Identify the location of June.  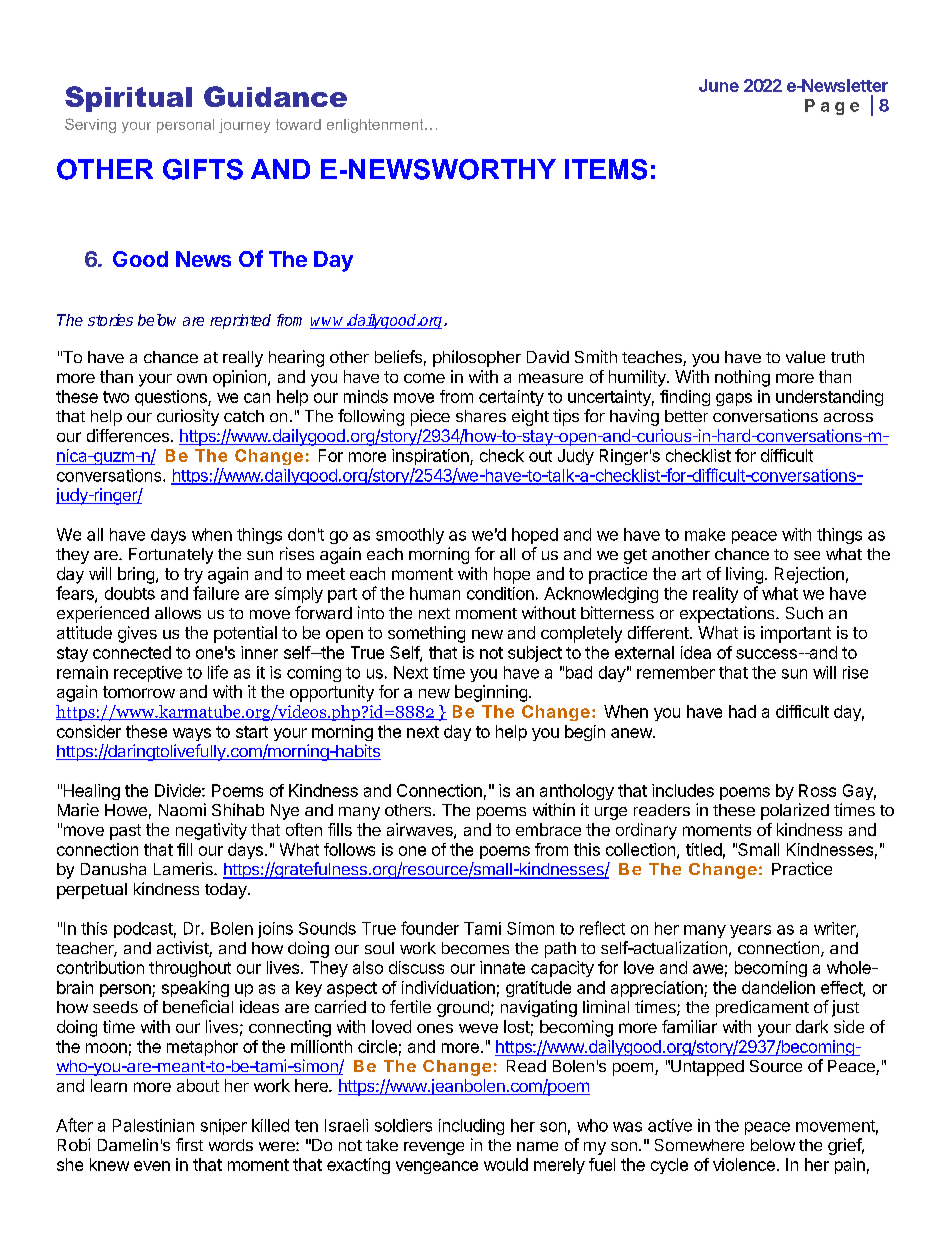
(719, 85).
